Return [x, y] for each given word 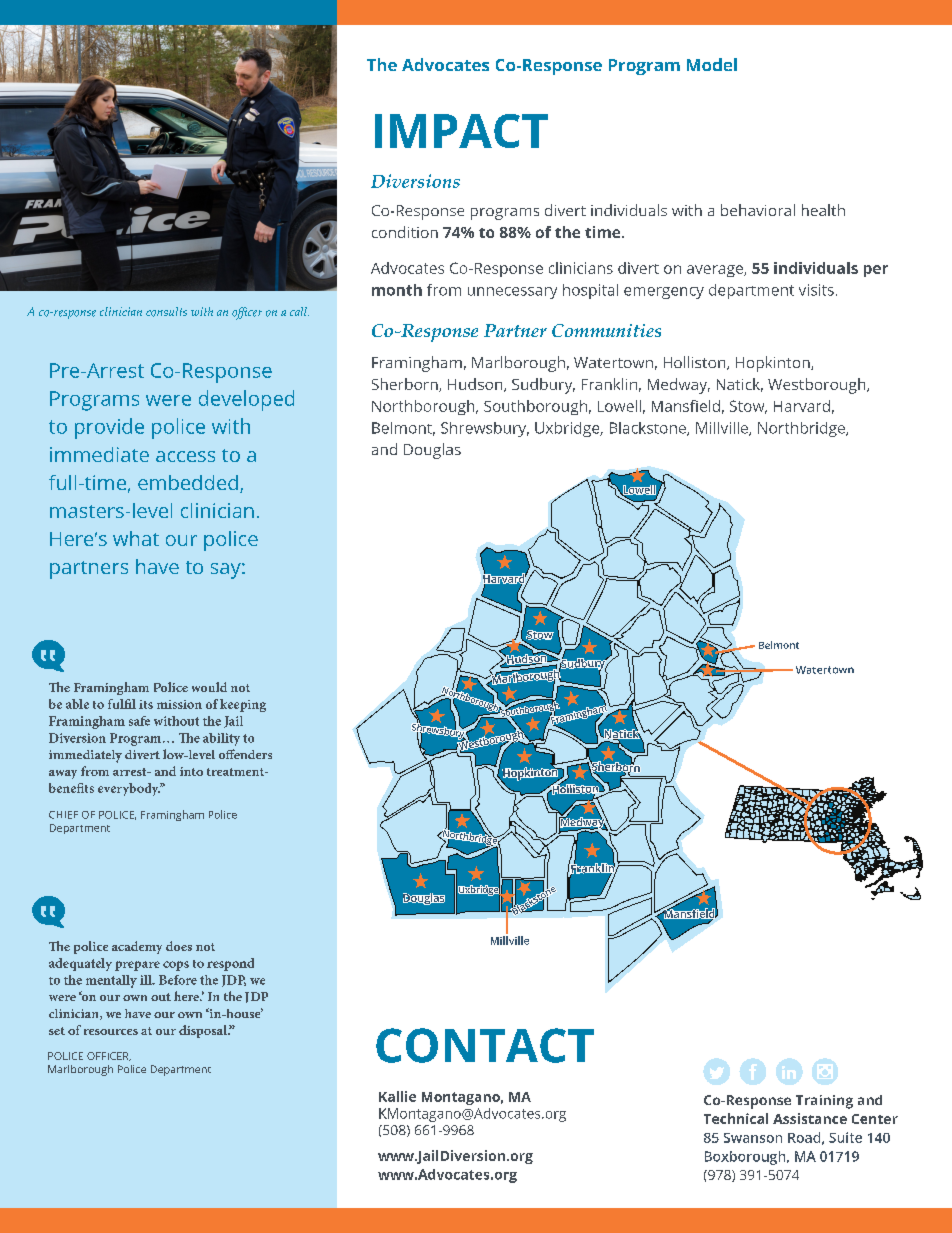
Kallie [397, 1096]
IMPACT [461, 131]
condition [405, 232]
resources [111, 1032]
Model [712, 64]
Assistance [810, 1118]
